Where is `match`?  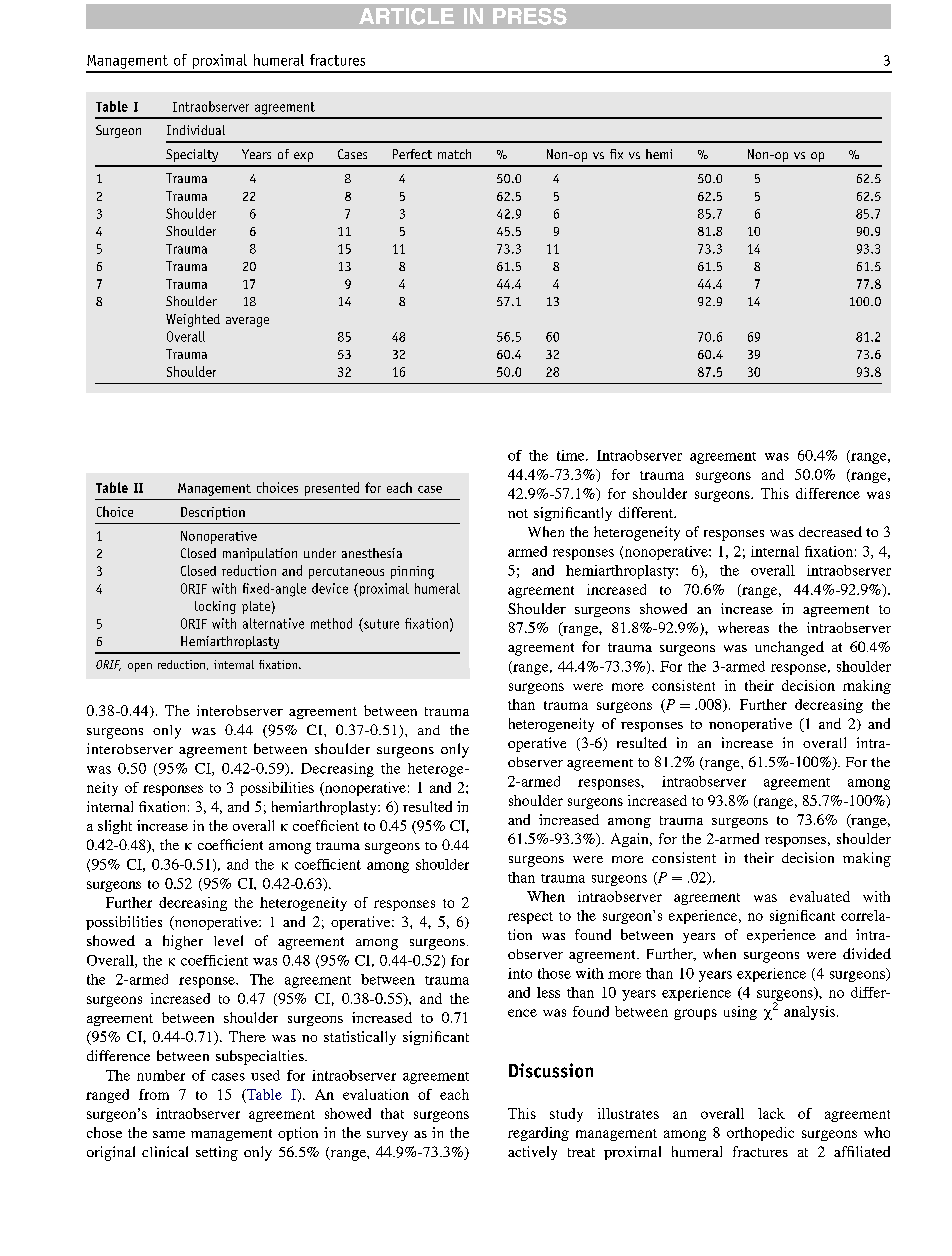 match is located at coordinates (454, 154).
